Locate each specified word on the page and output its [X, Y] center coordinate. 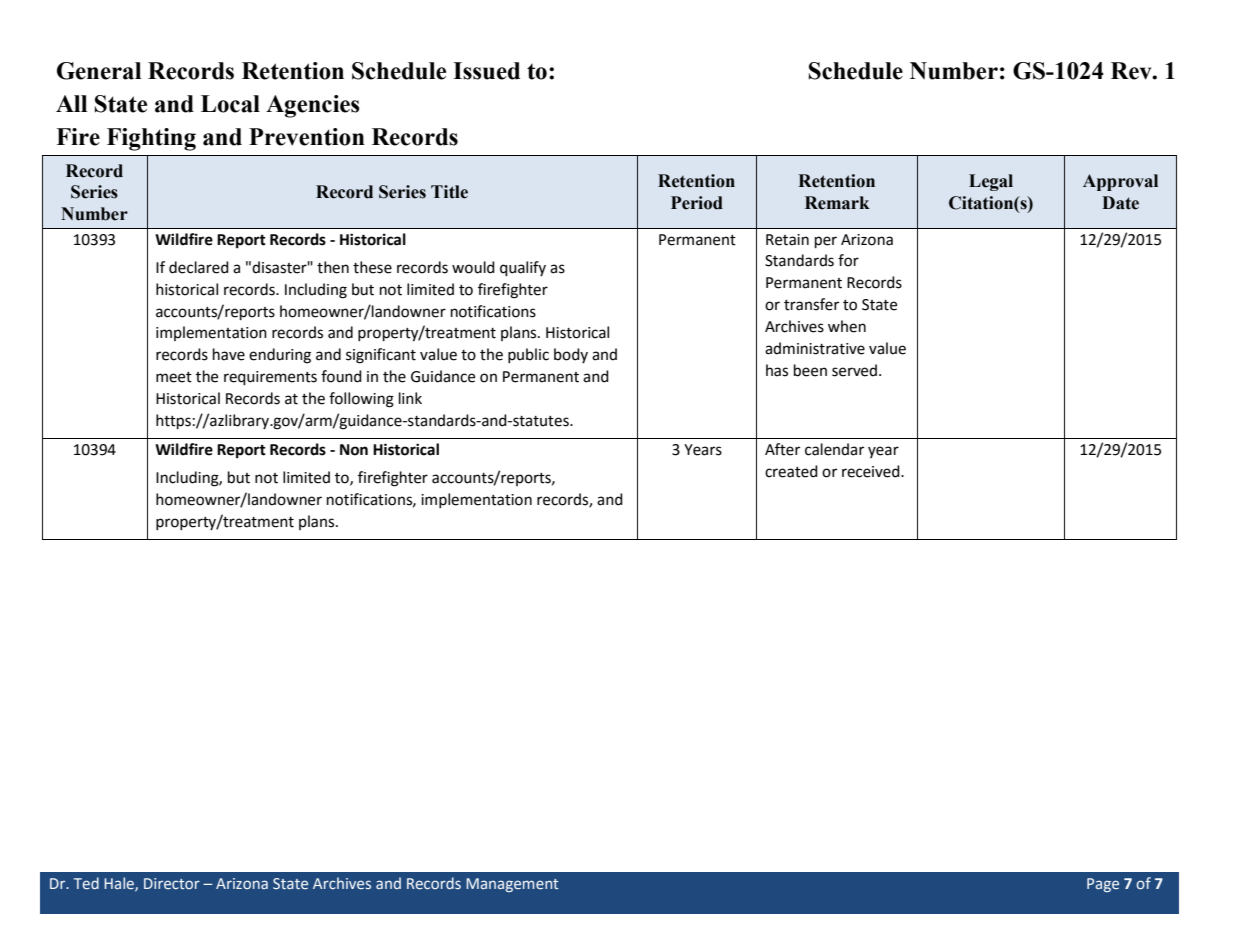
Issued [486, 71]
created [791, 471]
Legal [991, 182]
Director [172, 883]
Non [354, 450]
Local [230, 104]
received [872, 471]
